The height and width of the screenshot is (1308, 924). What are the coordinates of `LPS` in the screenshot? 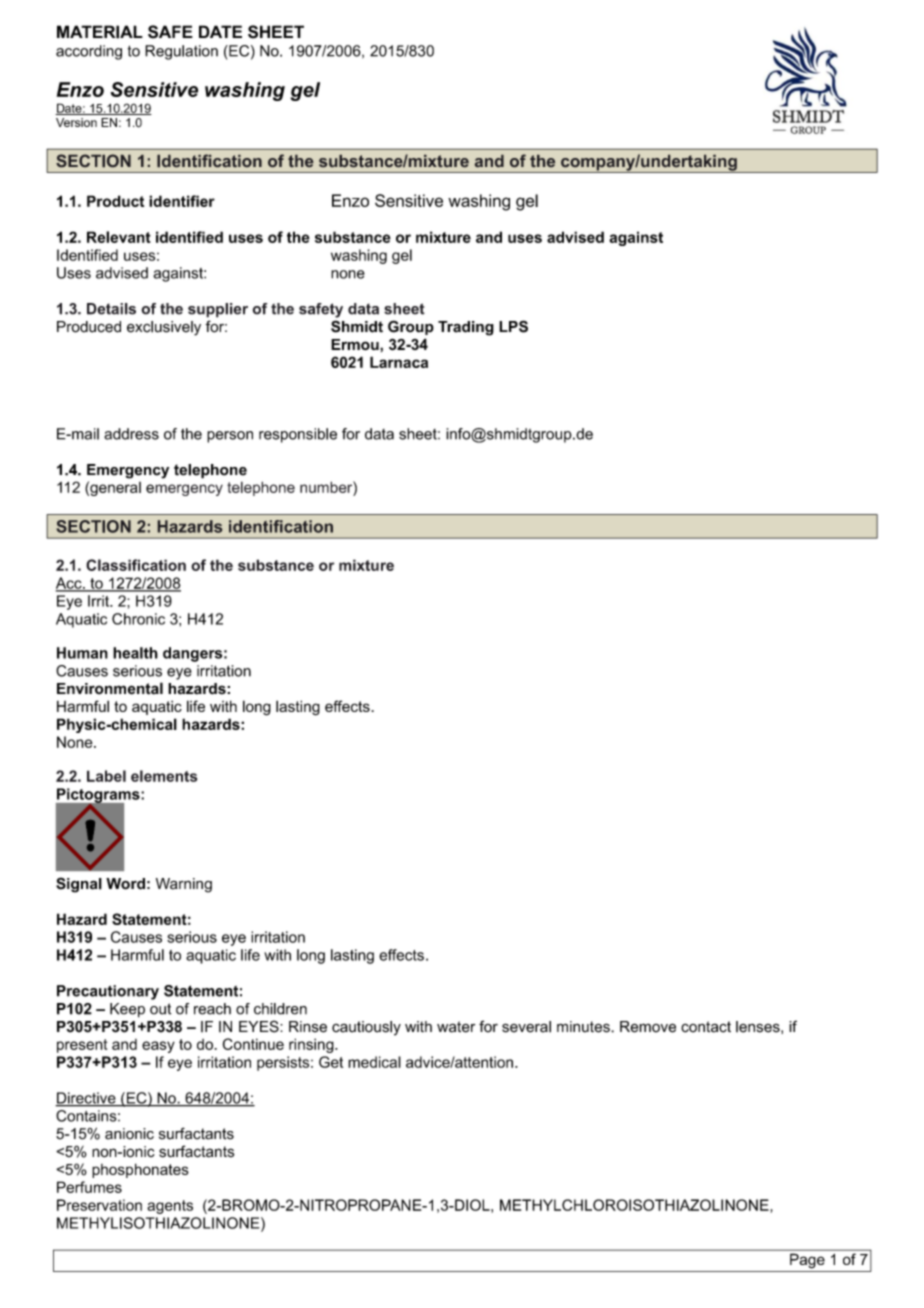 It's located at (513, 326).
